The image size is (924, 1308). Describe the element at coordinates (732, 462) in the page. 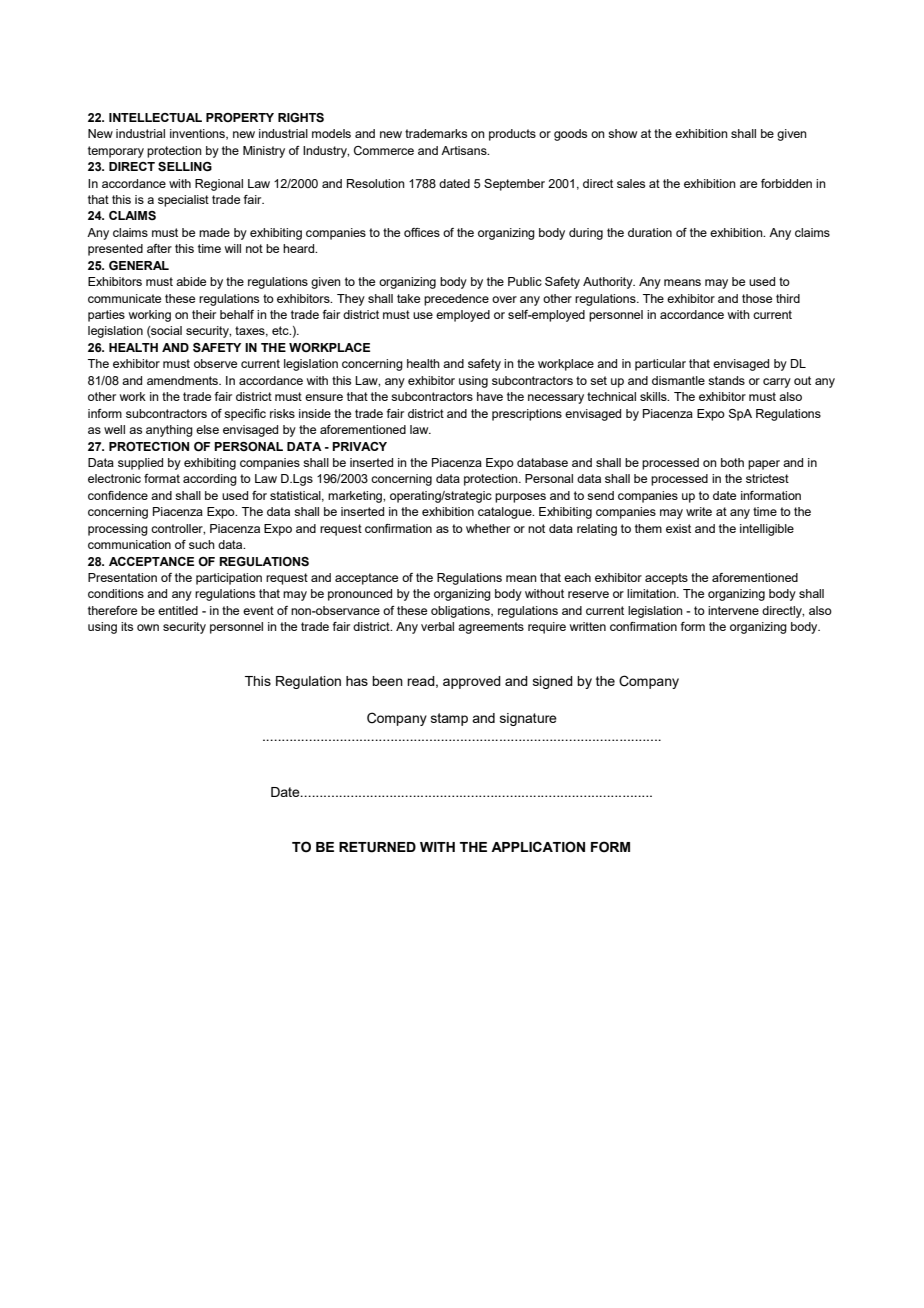

I see `both` at that location.
